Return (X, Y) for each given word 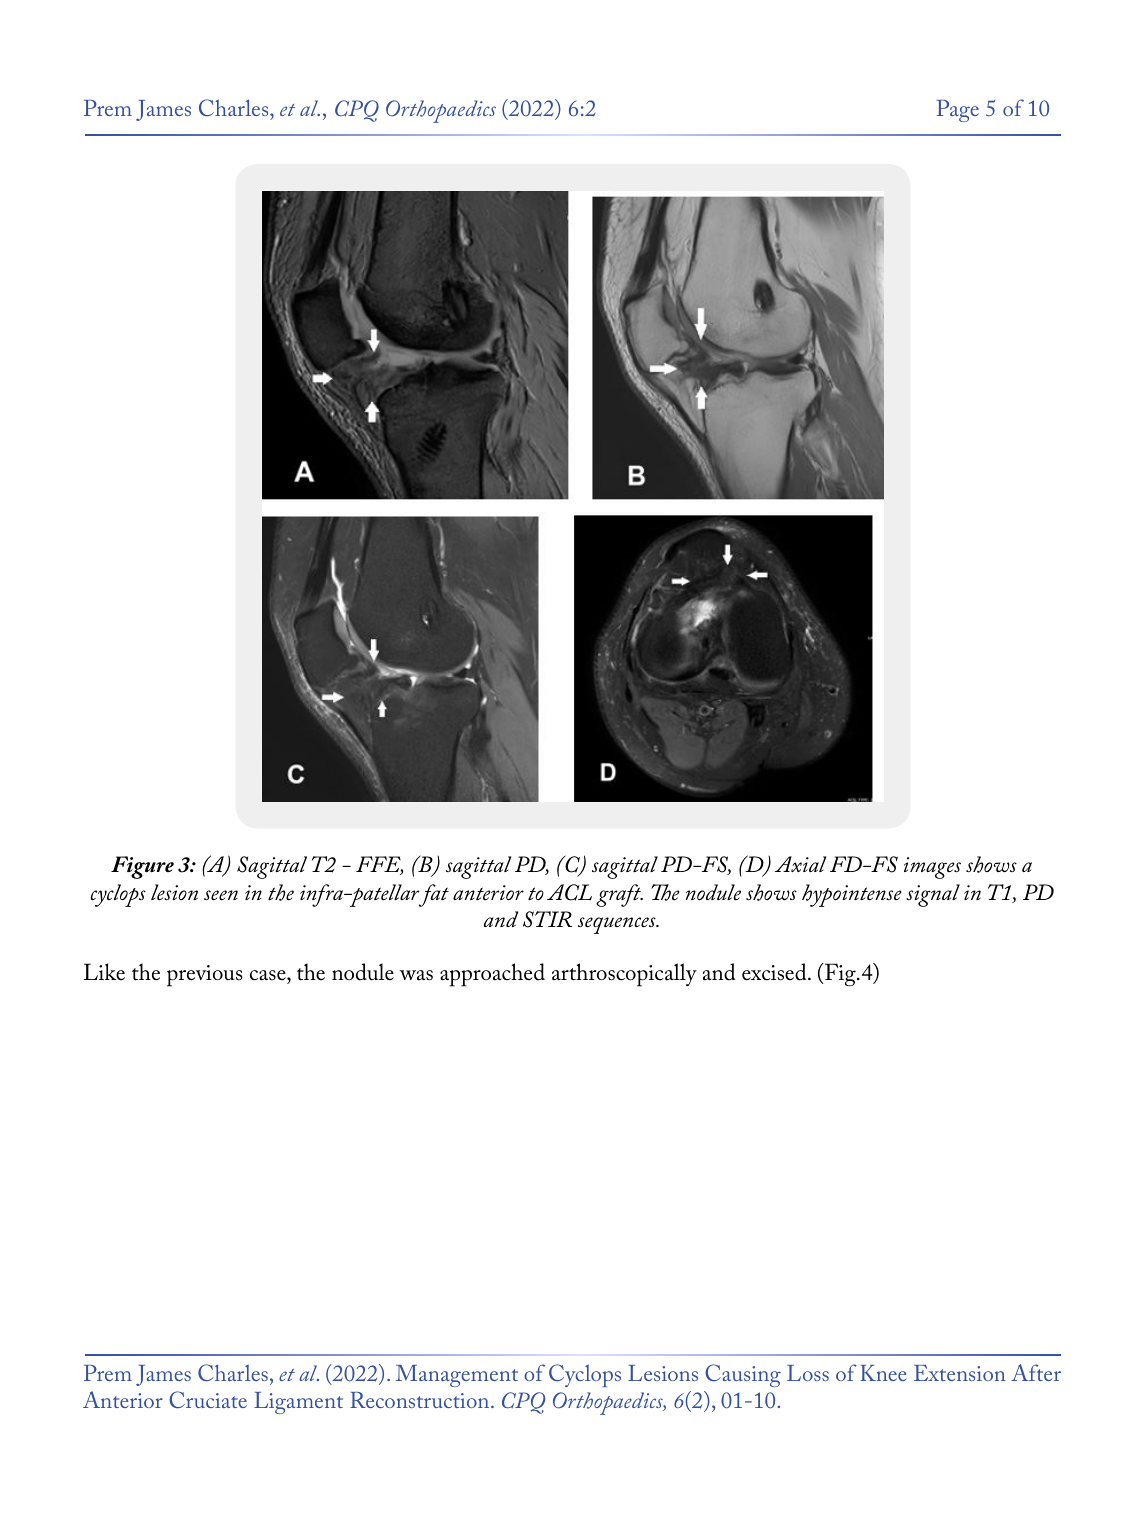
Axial (800, 864)
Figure (142, 867)
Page (958, 111)
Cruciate (208, 1400)
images (932, 868)
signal (933, 895)
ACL (569, 892)
